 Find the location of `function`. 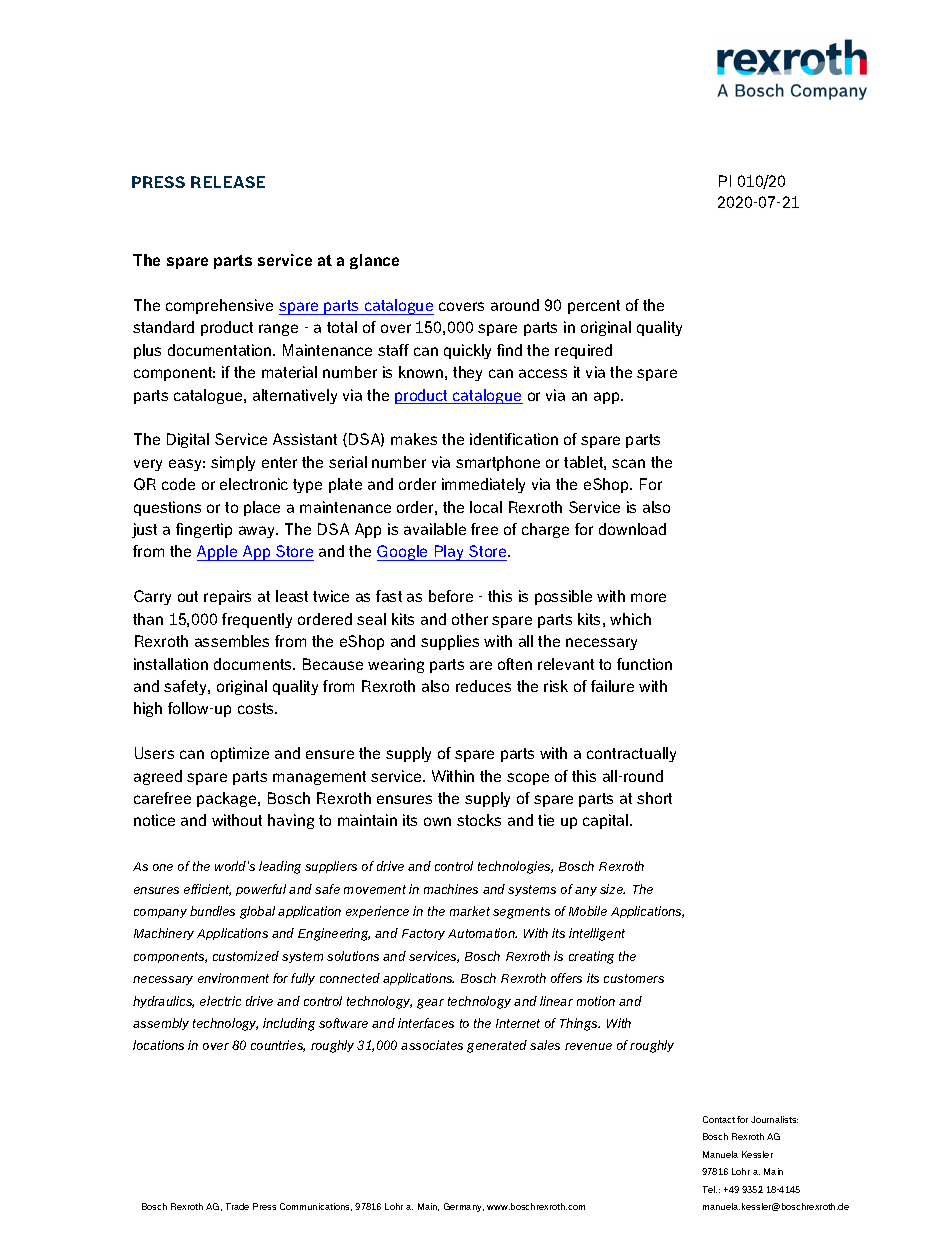

function is located at coordinates (644, 664).
